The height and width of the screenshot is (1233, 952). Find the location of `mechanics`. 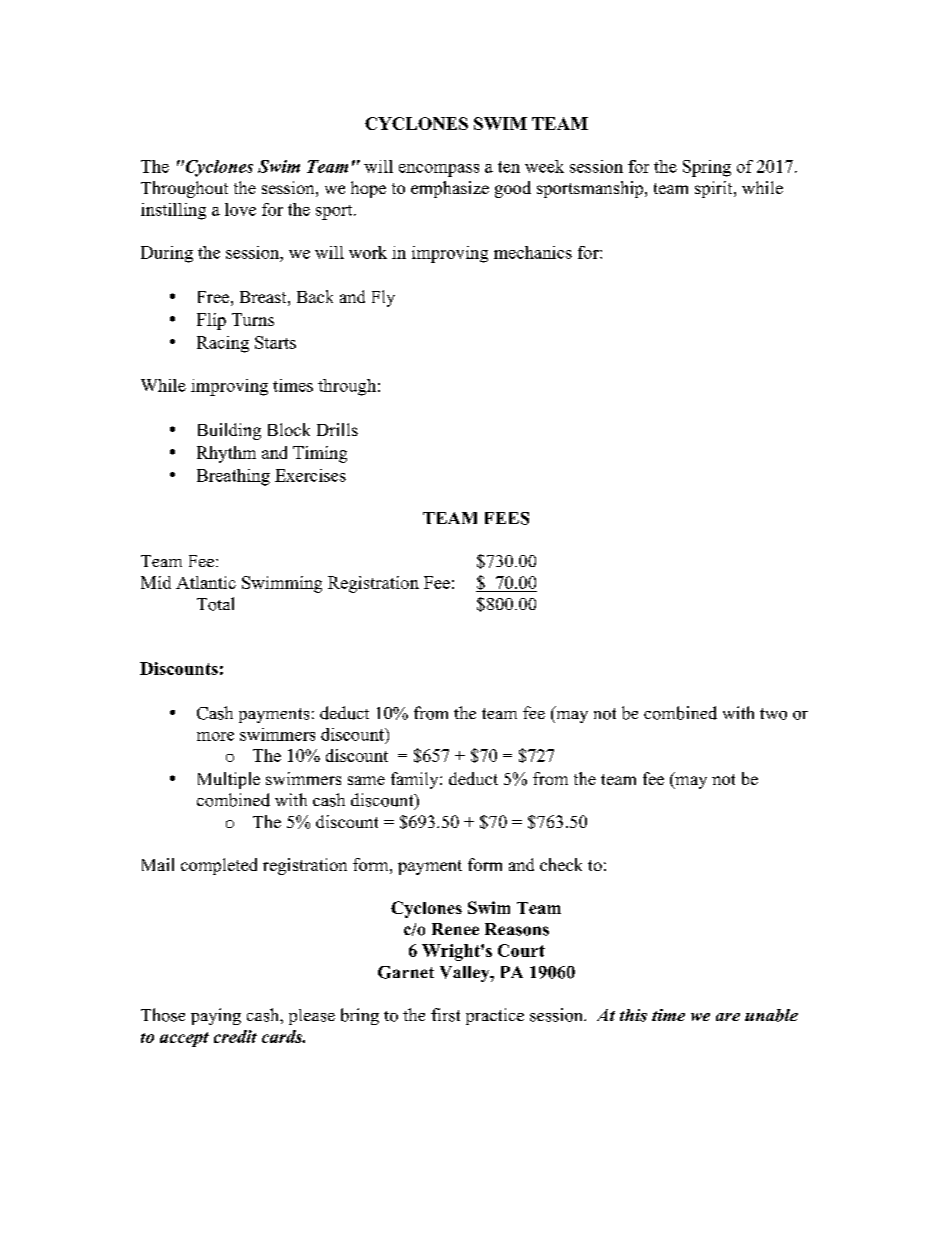

mechanics is located at coordinates (533, 252).
